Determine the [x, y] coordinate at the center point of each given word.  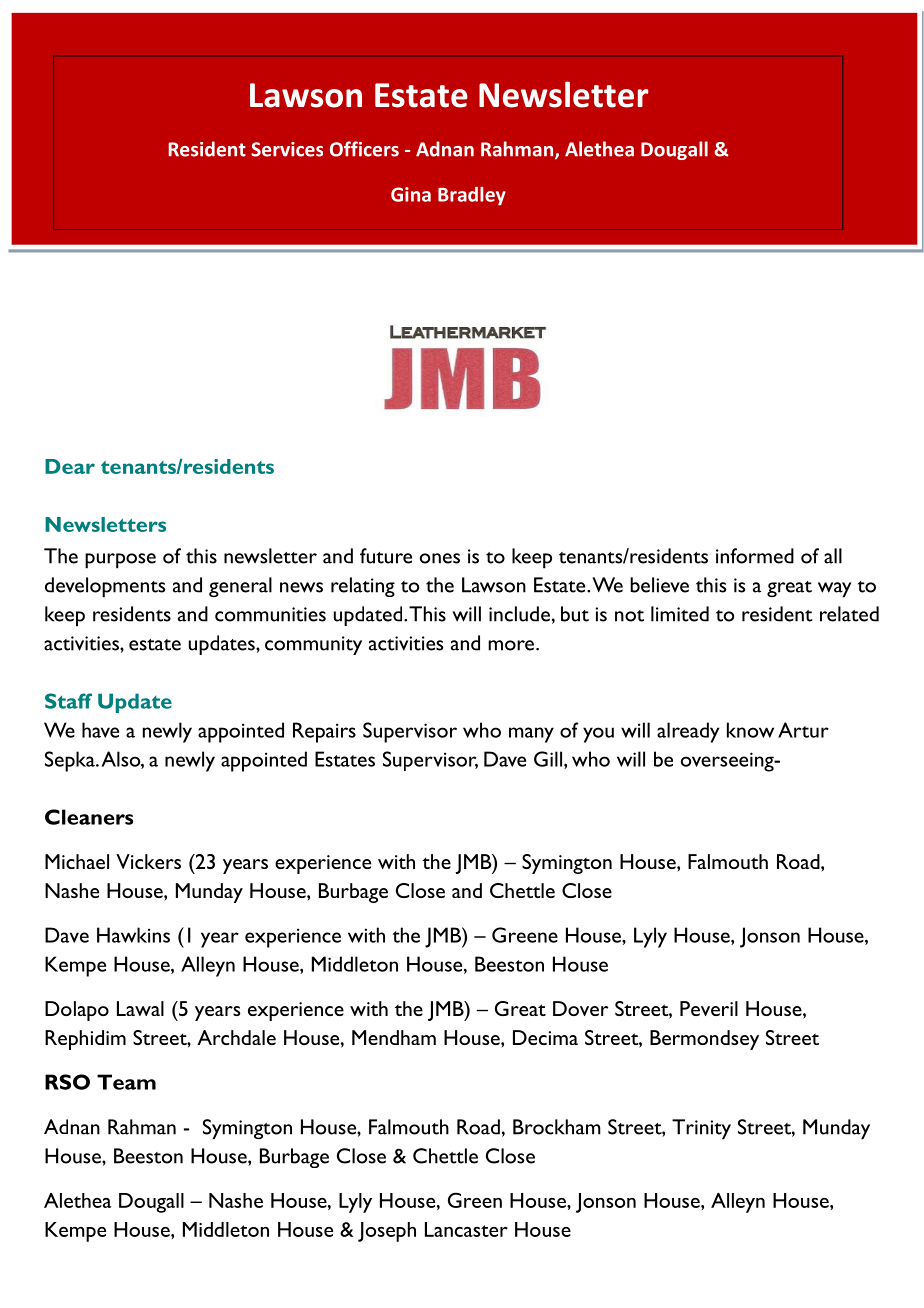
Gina [411, 194]
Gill [548, 759]
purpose [120, 561]
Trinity [701, 1129]
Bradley [472, 196]
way [835, 590]
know [750, 730]
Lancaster [466, 1229]
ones [440, 558]
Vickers [148, 861]
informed [755, 556]
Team [126, 1082]
